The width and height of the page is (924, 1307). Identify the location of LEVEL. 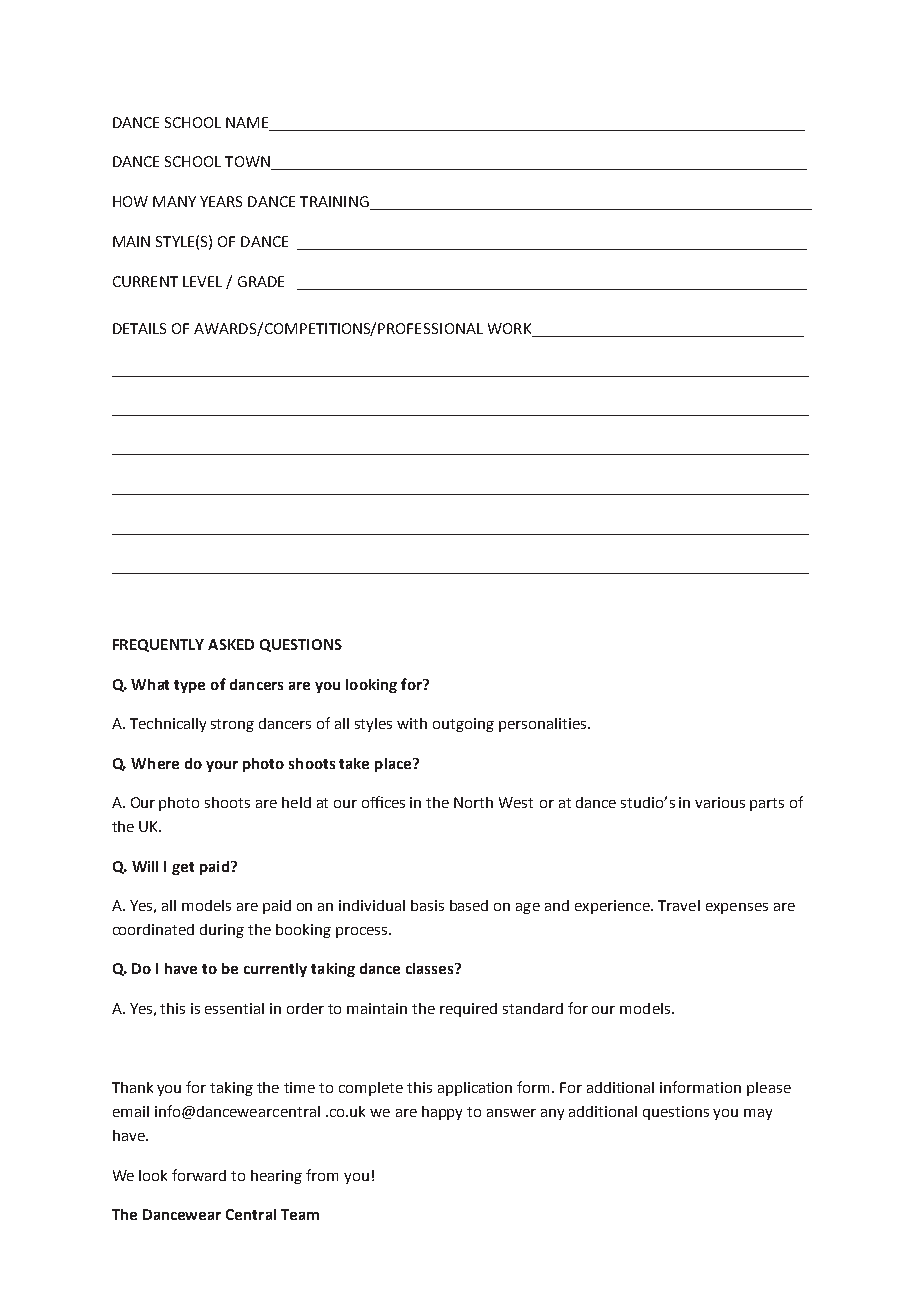
(202, 281).
